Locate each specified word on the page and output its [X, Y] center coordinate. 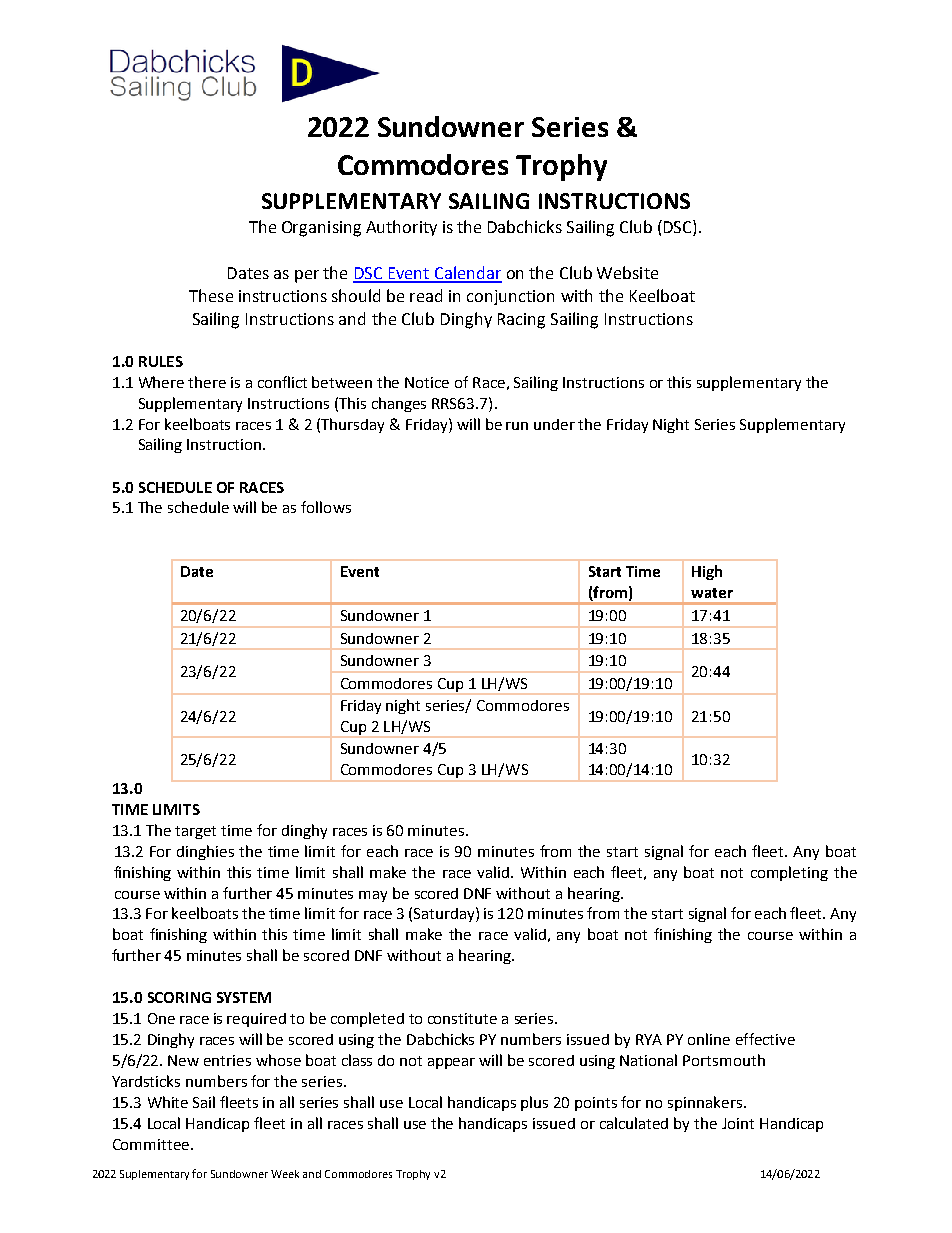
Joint [738, 1123]
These [211, 295]
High [707, 572]
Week [285, 1174]
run [517, 426]
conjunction [510, 297]
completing [789, 873]
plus [534, 1103]
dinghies [205, 852]
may [373, 896]
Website [627, 272]
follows [326, 507]
